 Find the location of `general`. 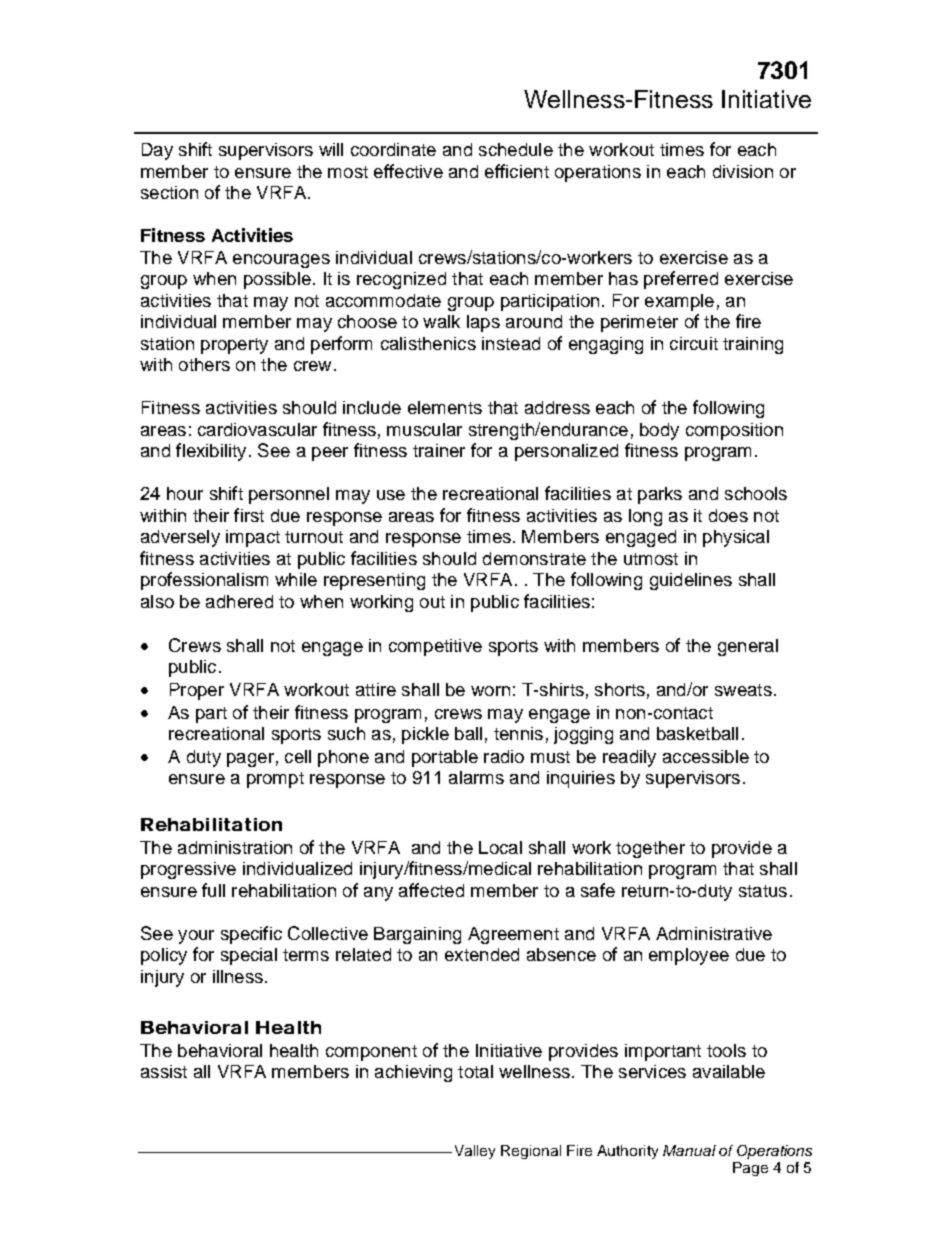

general is located at coordinates (748, 647).
